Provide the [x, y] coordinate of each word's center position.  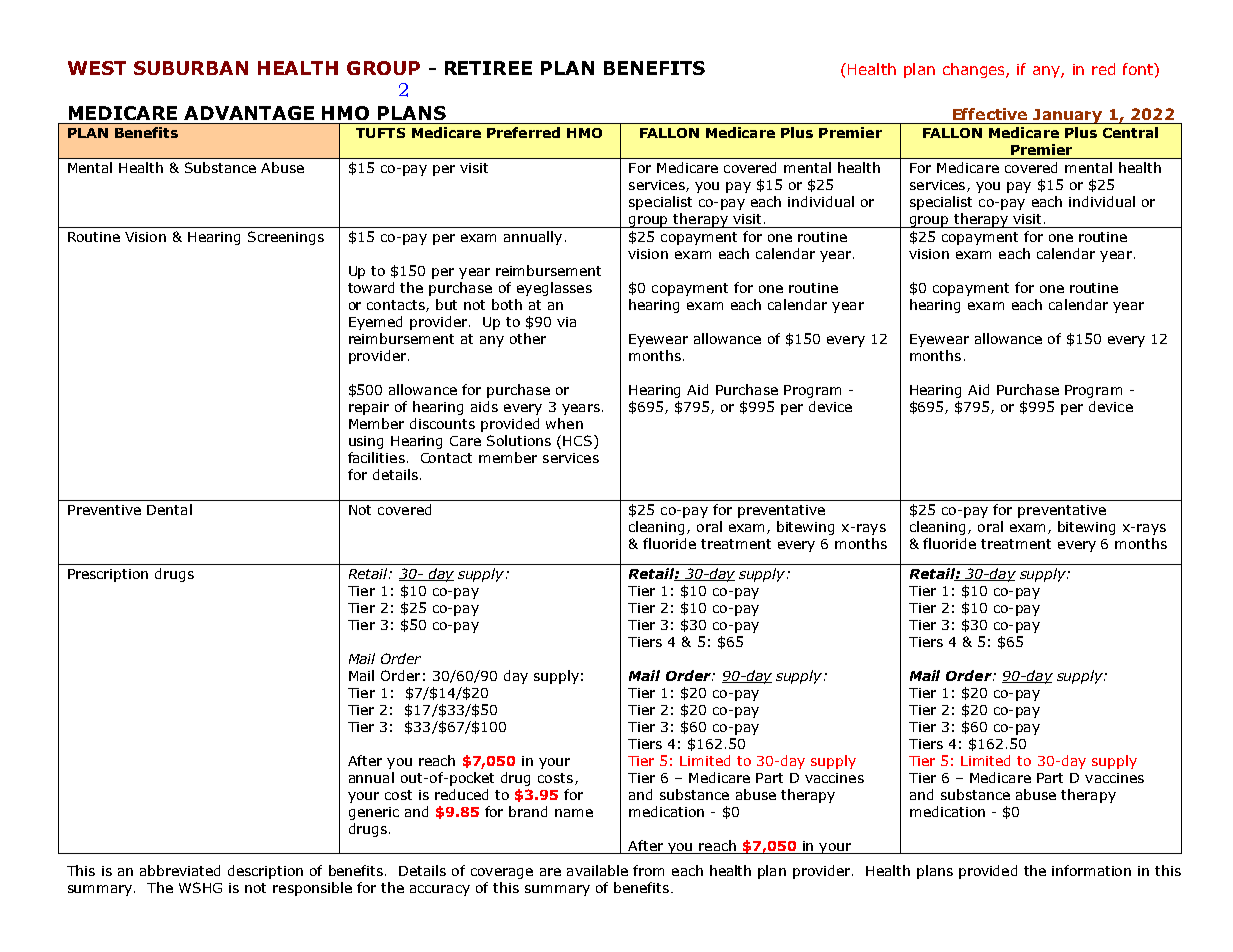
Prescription [108, 575]
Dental [169, 509]
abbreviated [180, 870]
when [564, 423]
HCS [579, 442]
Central [1130, 132]
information [1091, 870]
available [597, 870]
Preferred [523, 132]
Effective [990, 114]
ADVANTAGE [249, 113]
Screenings [286, 238]
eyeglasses [554, 289]
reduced [461, 794]
